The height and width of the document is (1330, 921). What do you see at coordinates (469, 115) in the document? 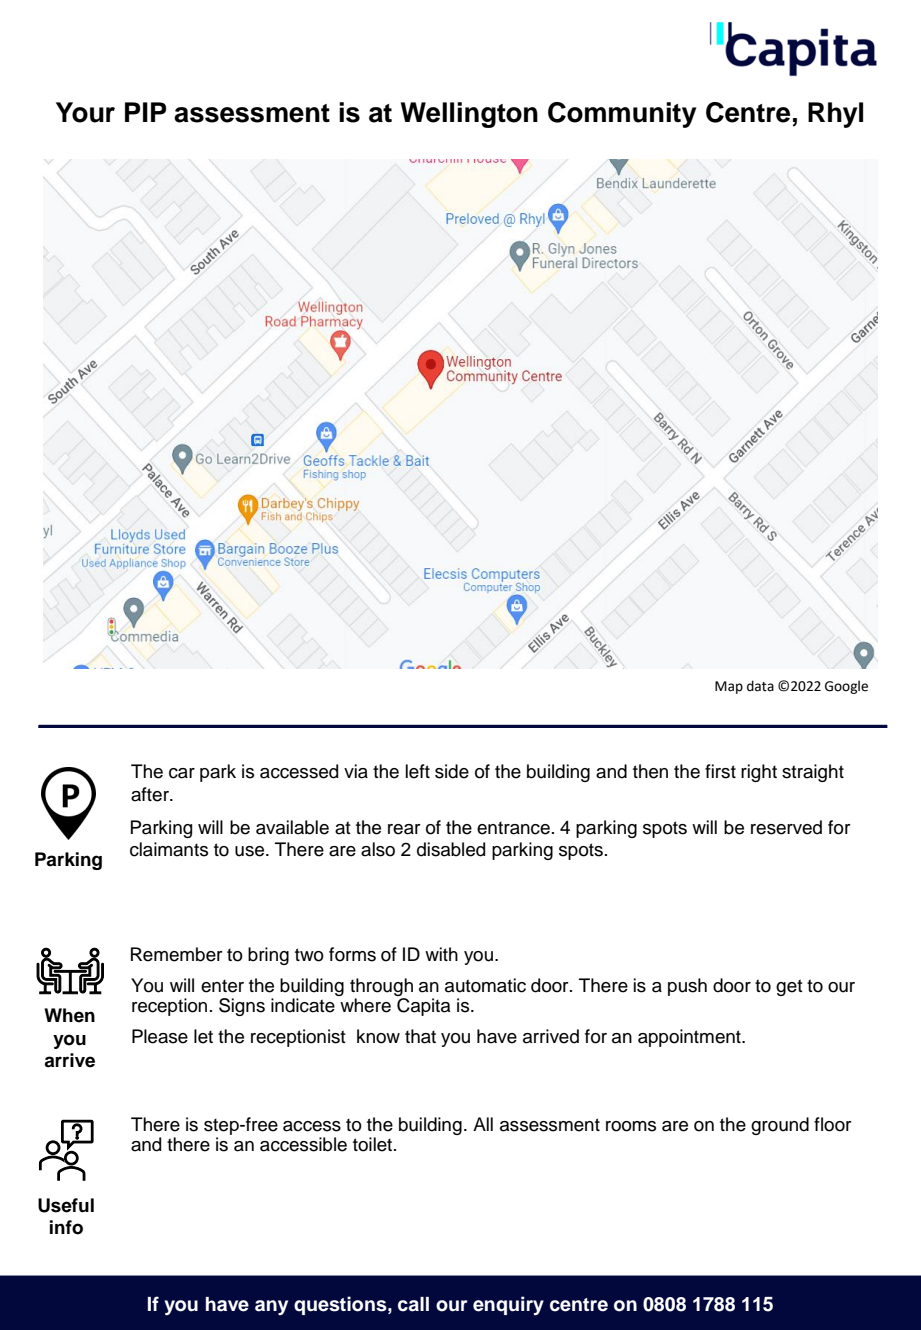
I see `Wellington` at bounding box center [469, 115].
